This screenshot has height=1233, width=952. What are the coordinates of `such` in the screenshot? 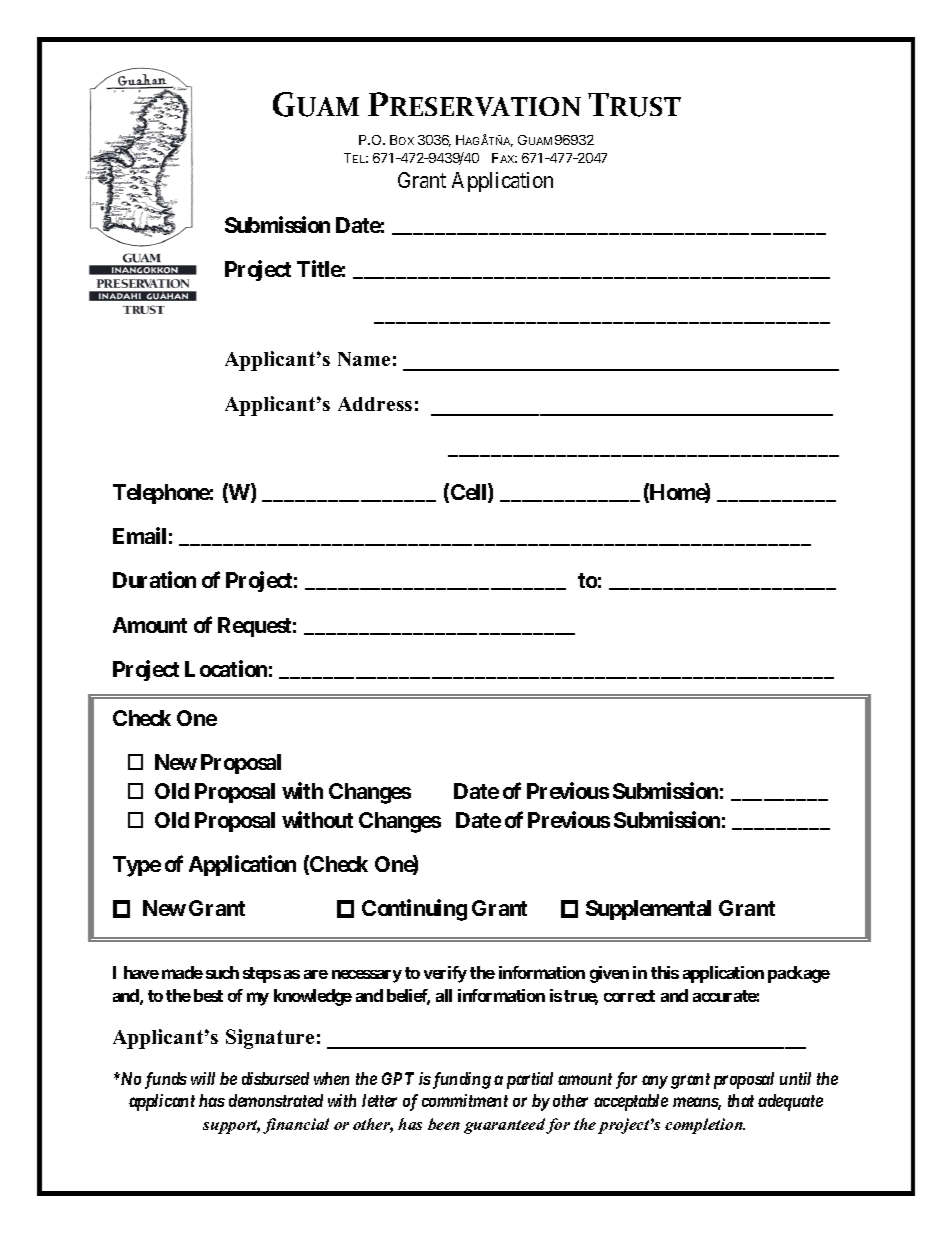 It's located at (222, 972).
